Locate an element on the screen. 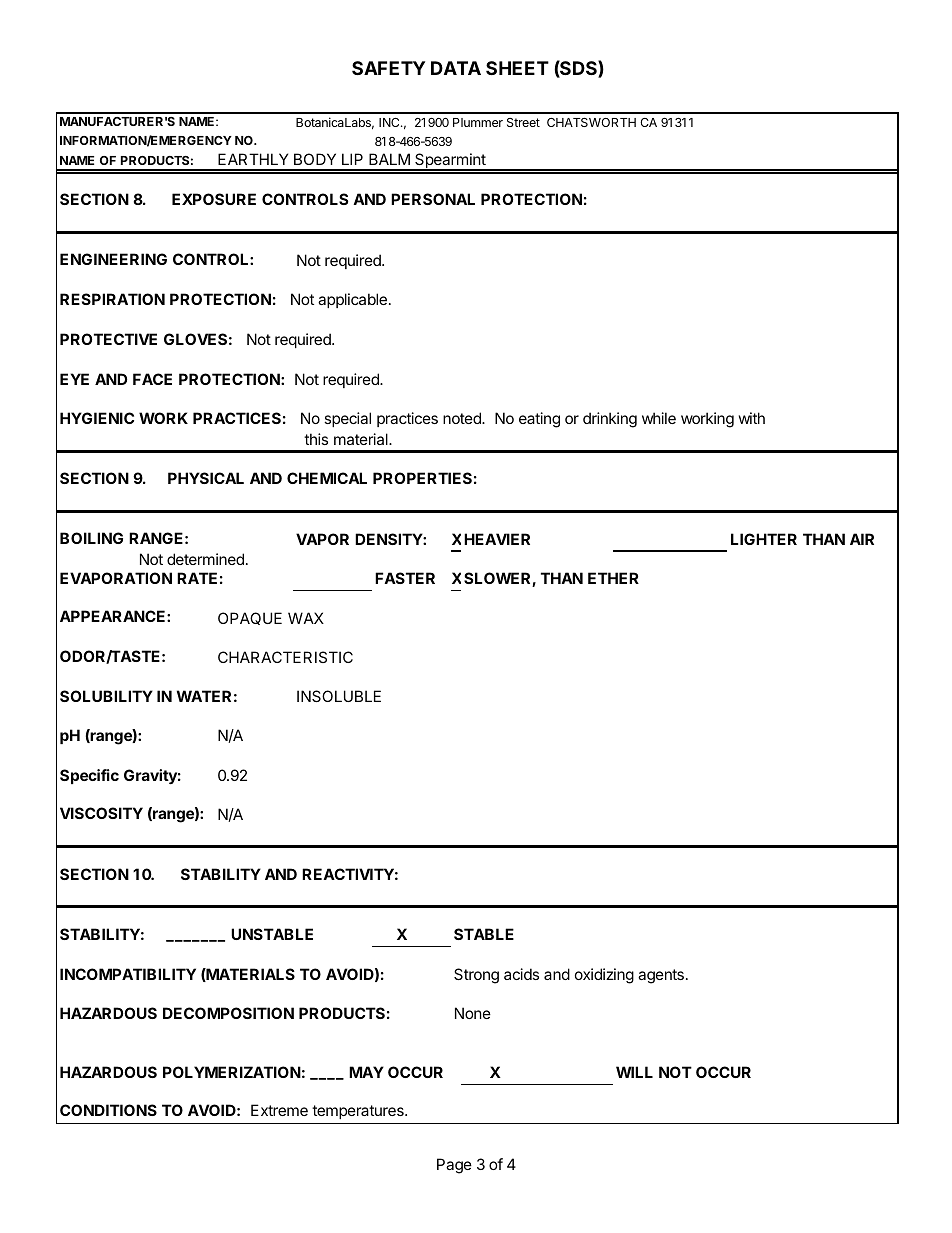 Image resolution: width=952 pixels, height=1233 pixels. noted is located at coordinates (463, 418).
